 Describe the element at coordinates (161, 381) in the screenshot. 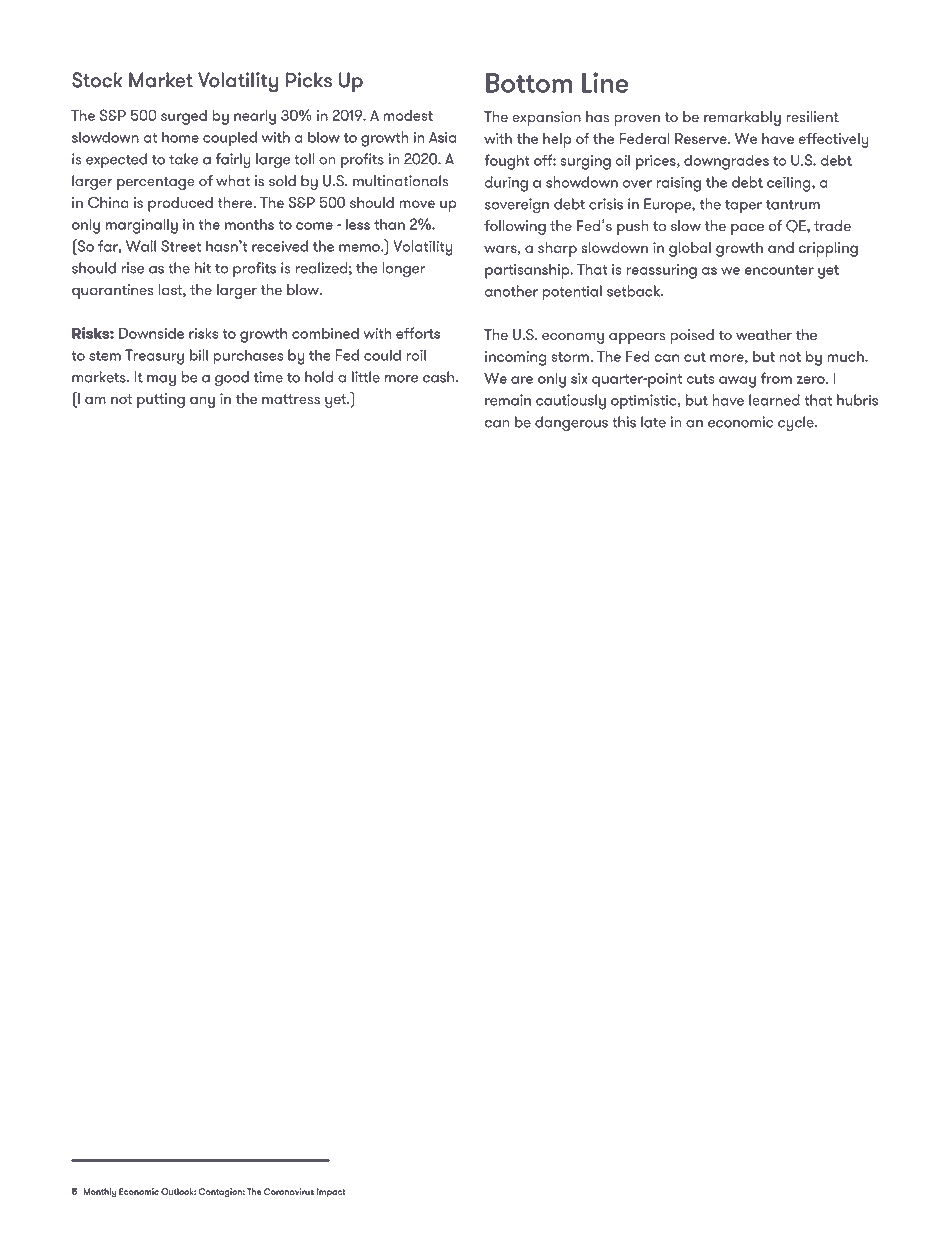

I see `may` at that location.
